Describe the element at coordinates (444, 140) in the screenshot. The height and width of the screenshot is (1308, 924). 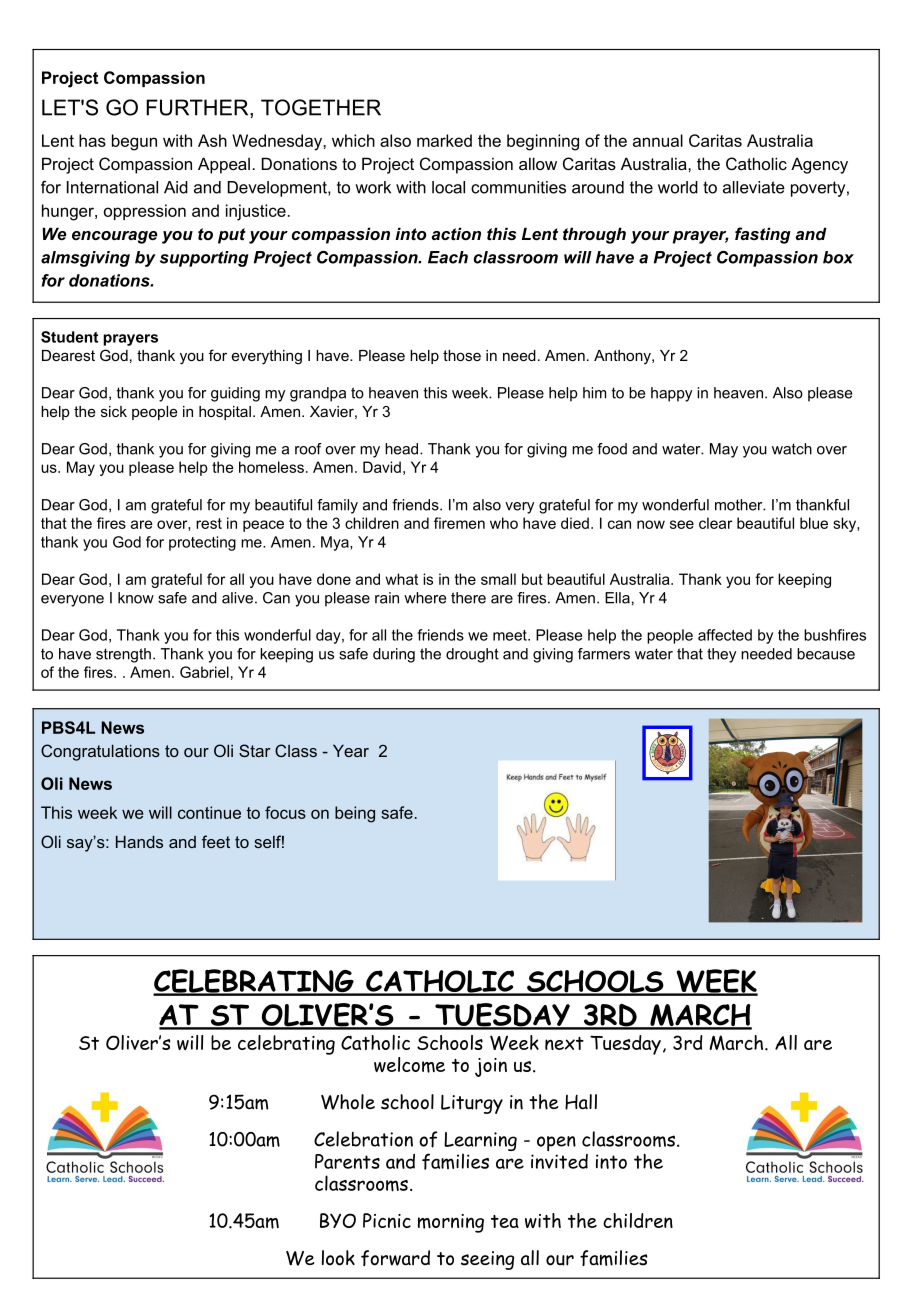
I see `marked` at that location.
